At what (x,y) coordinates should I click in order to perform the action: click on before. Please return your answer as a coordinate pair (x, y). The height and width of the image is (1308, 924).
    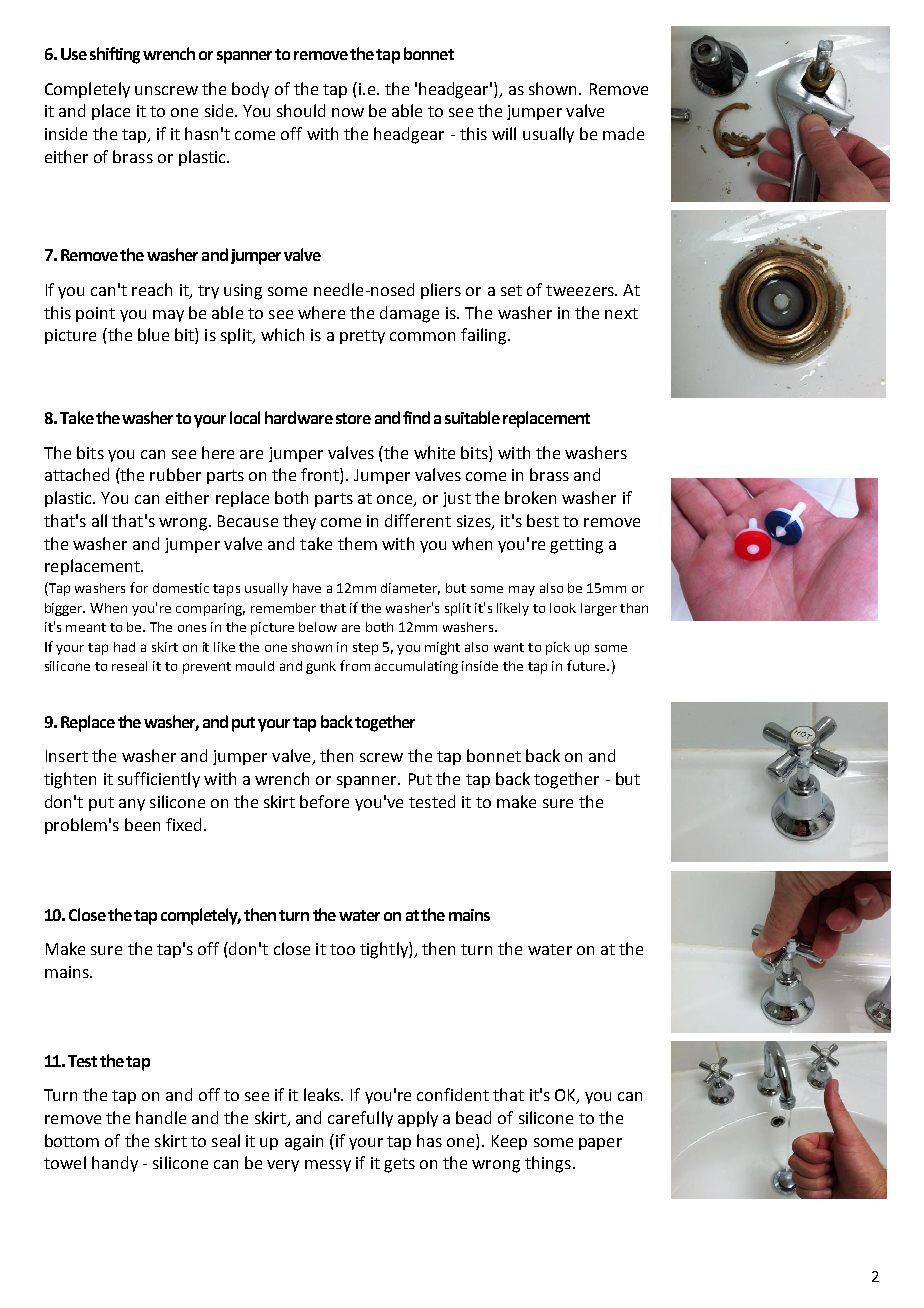
    Looking at the image, I should click on (324, 801).
